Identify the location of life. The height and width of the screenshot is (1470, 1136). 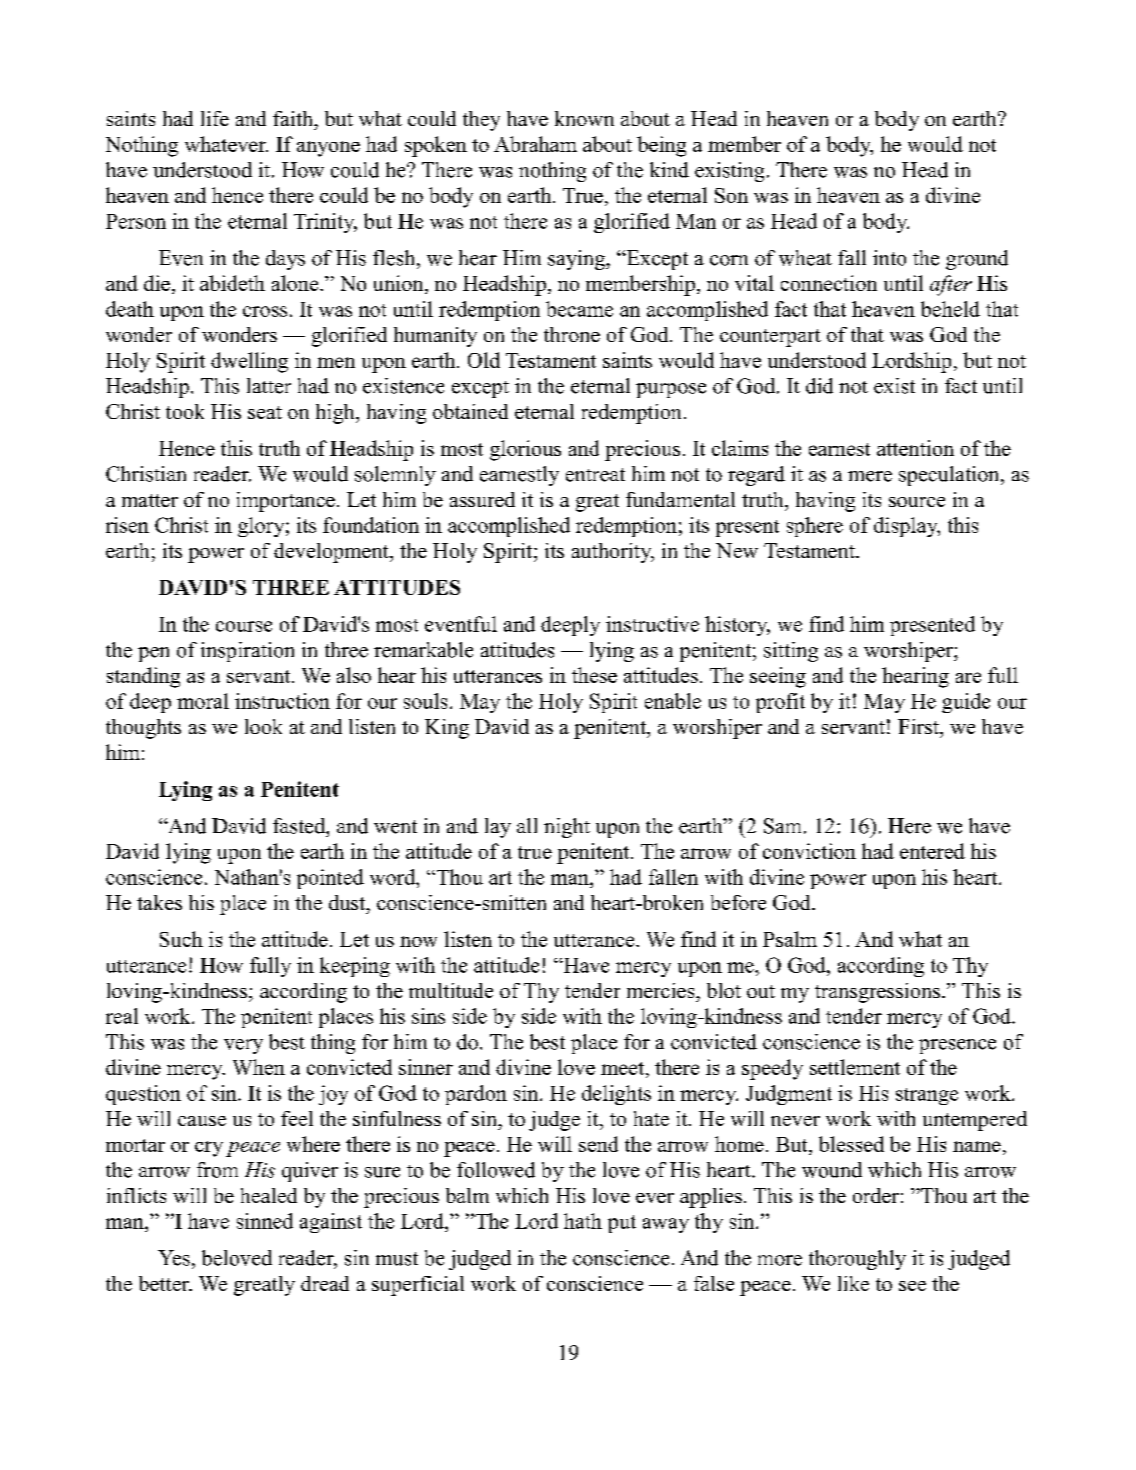
(215, 118).
